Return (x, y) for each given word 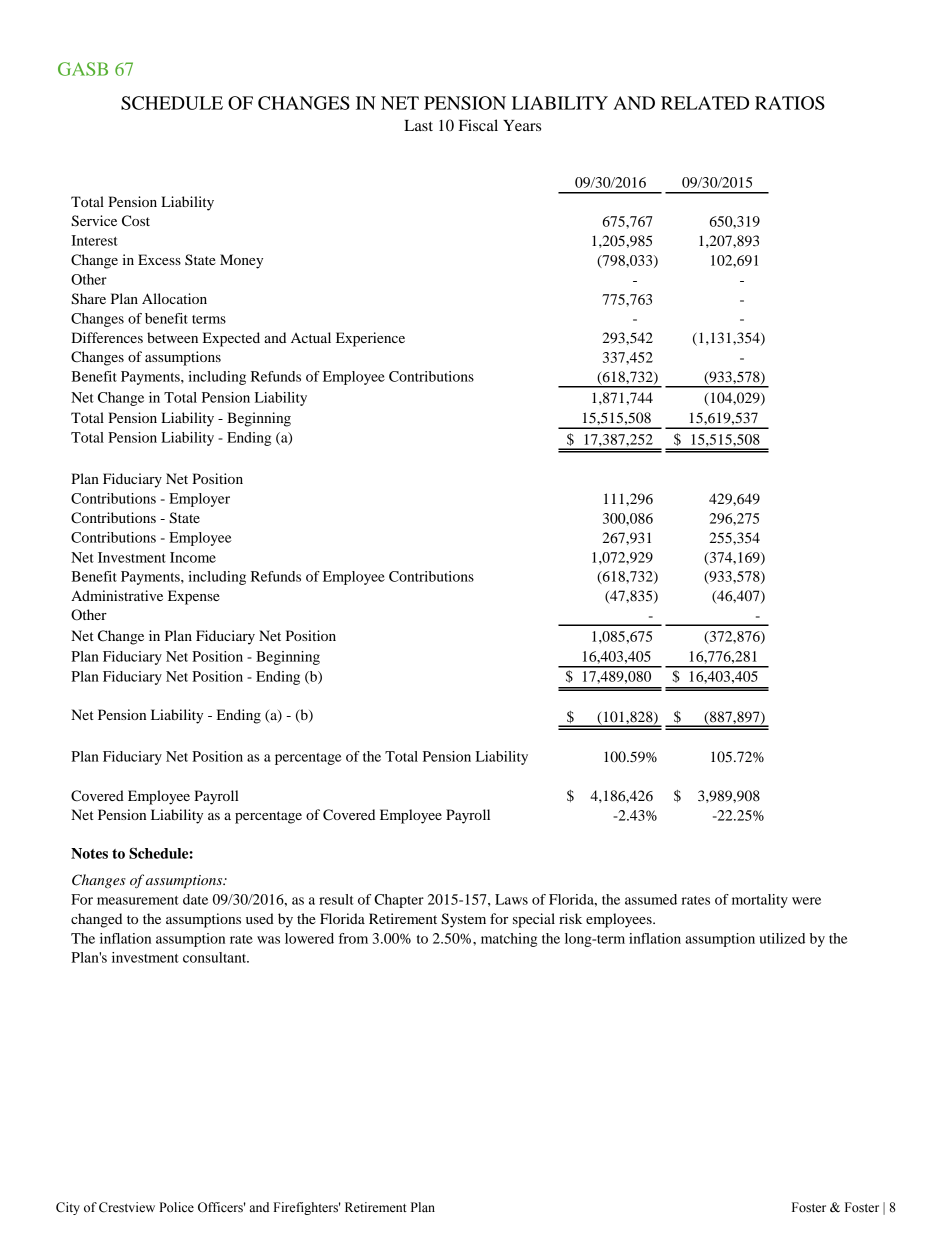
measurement (138, 900)
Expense (194, 597)
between (172, 337)
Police (176, 1207)
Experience (370, 339)
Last (418, 125)
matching (509, 940)
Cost (136, 221)
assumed (651, 899)
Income (193, 557)
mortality (760, 901)
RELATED (705, 103)
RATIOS (790, 103)
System (463, 920)
